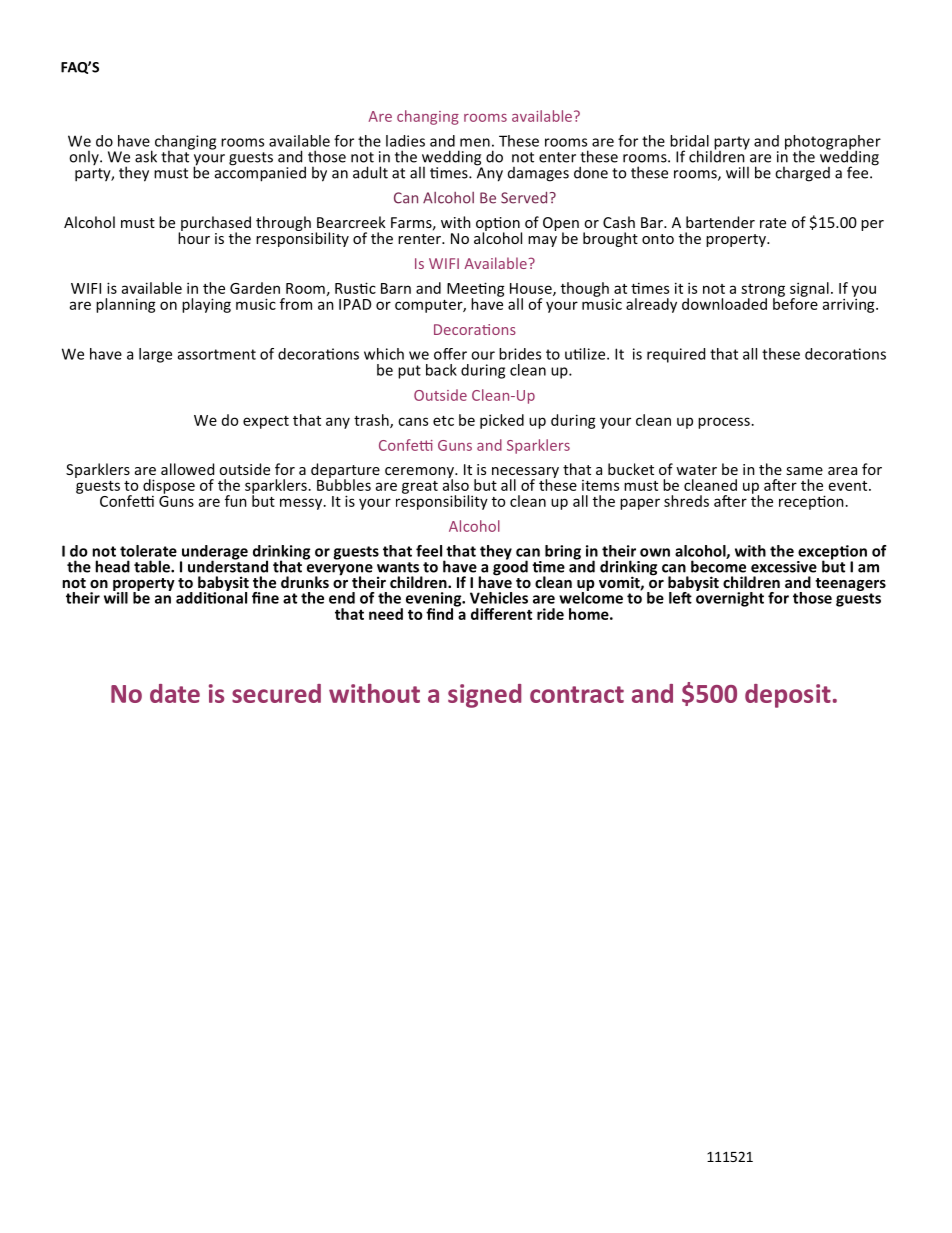  What do you see at coordinates (724, 304) in the screenshot?
I see `downloaded` at bounding box center [724, 304].
